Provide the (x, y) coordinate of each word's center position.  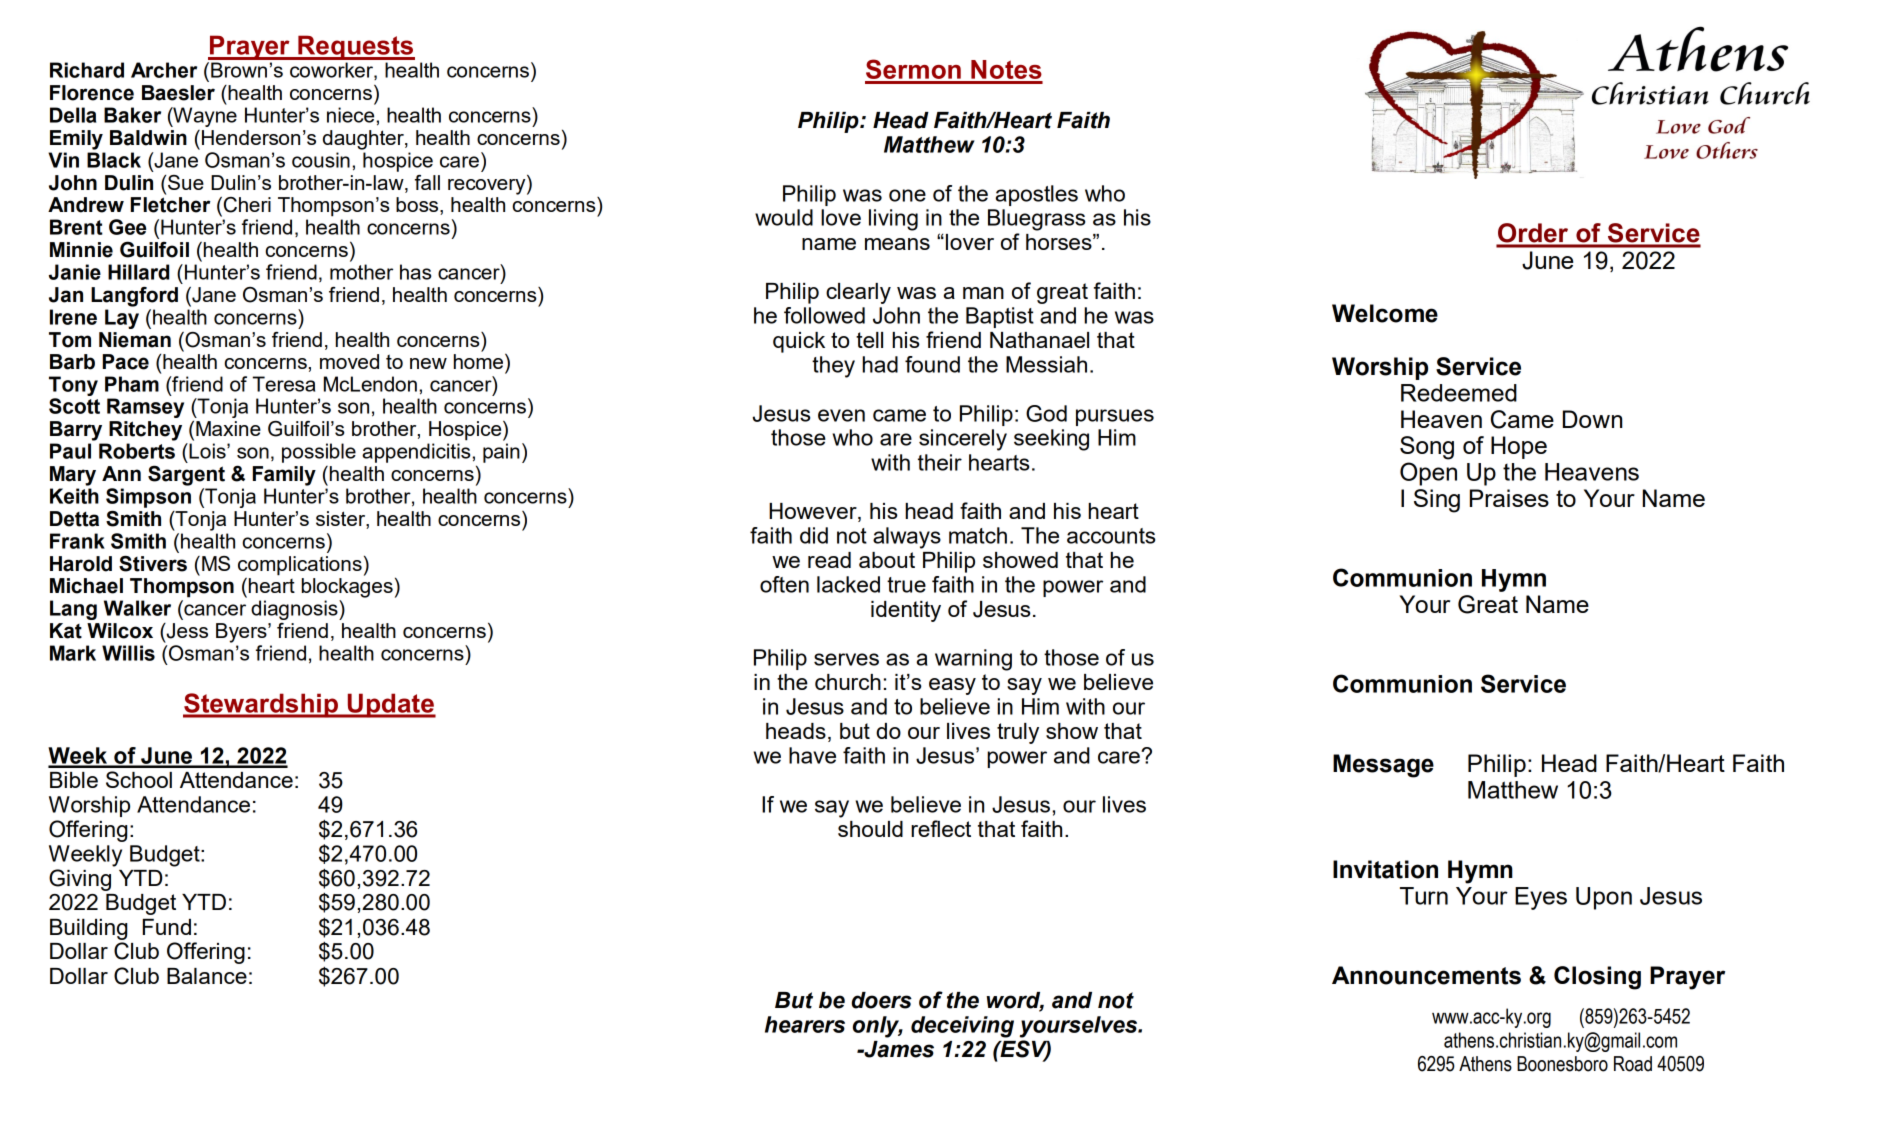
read (829, 560)
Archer (164, 70)
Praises (1509, 498)
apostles (1037, 195)
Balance (207, 976)
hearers (805, 1024)
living (893, 220)
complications (300, 566)
